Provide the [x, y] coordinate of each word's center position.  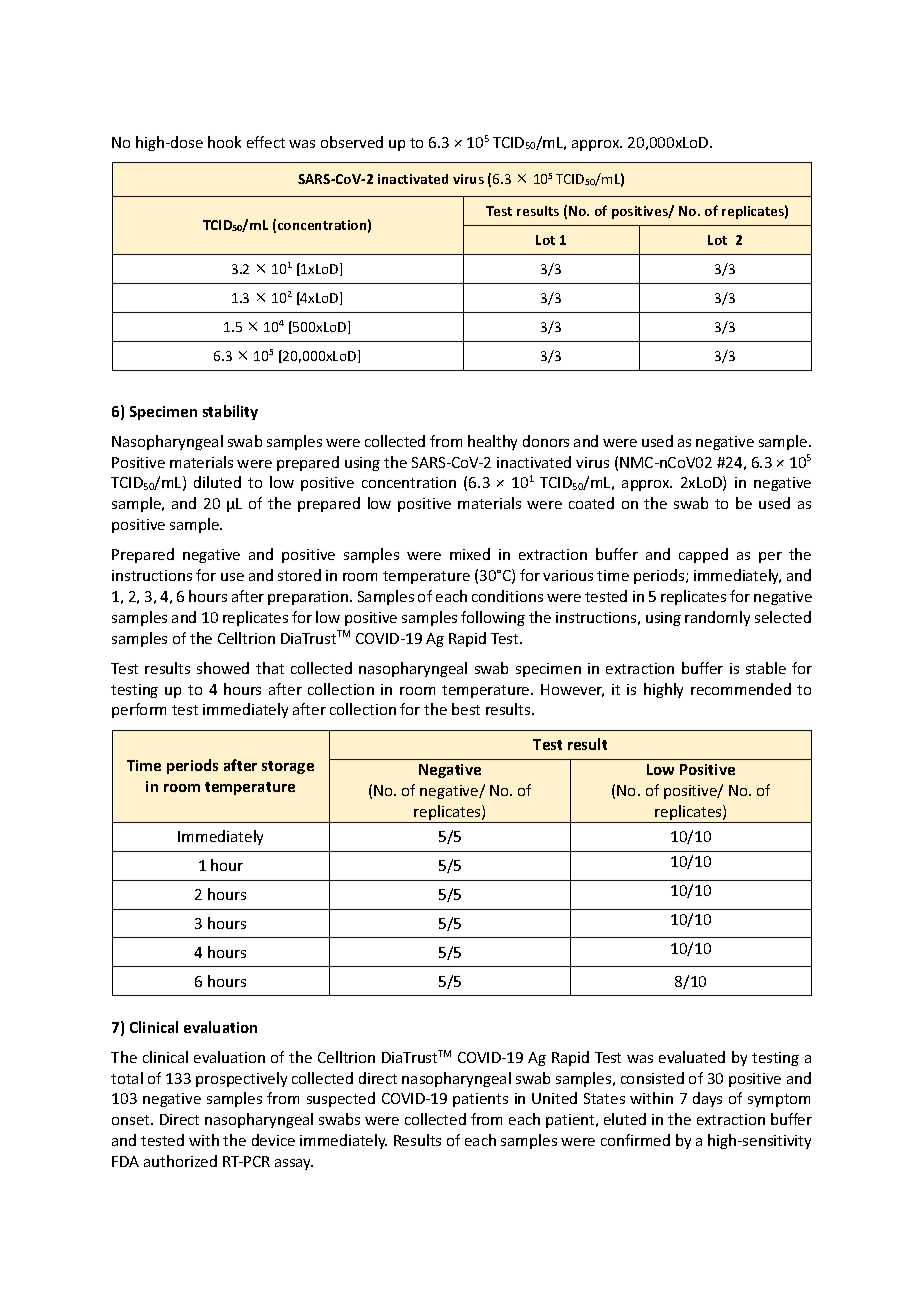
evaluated [692, 1057]
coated [591, 503]
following [493, 618]
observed [352, 142]
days [707, 1099]
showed [223, 668]
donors [546, 441]
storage [288, 767]
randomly [717, 618]
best [466, 709]
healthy [492, 442]
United [554, 1098]
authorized [180, 1161]
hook [224, 142]
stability [230, 412]
